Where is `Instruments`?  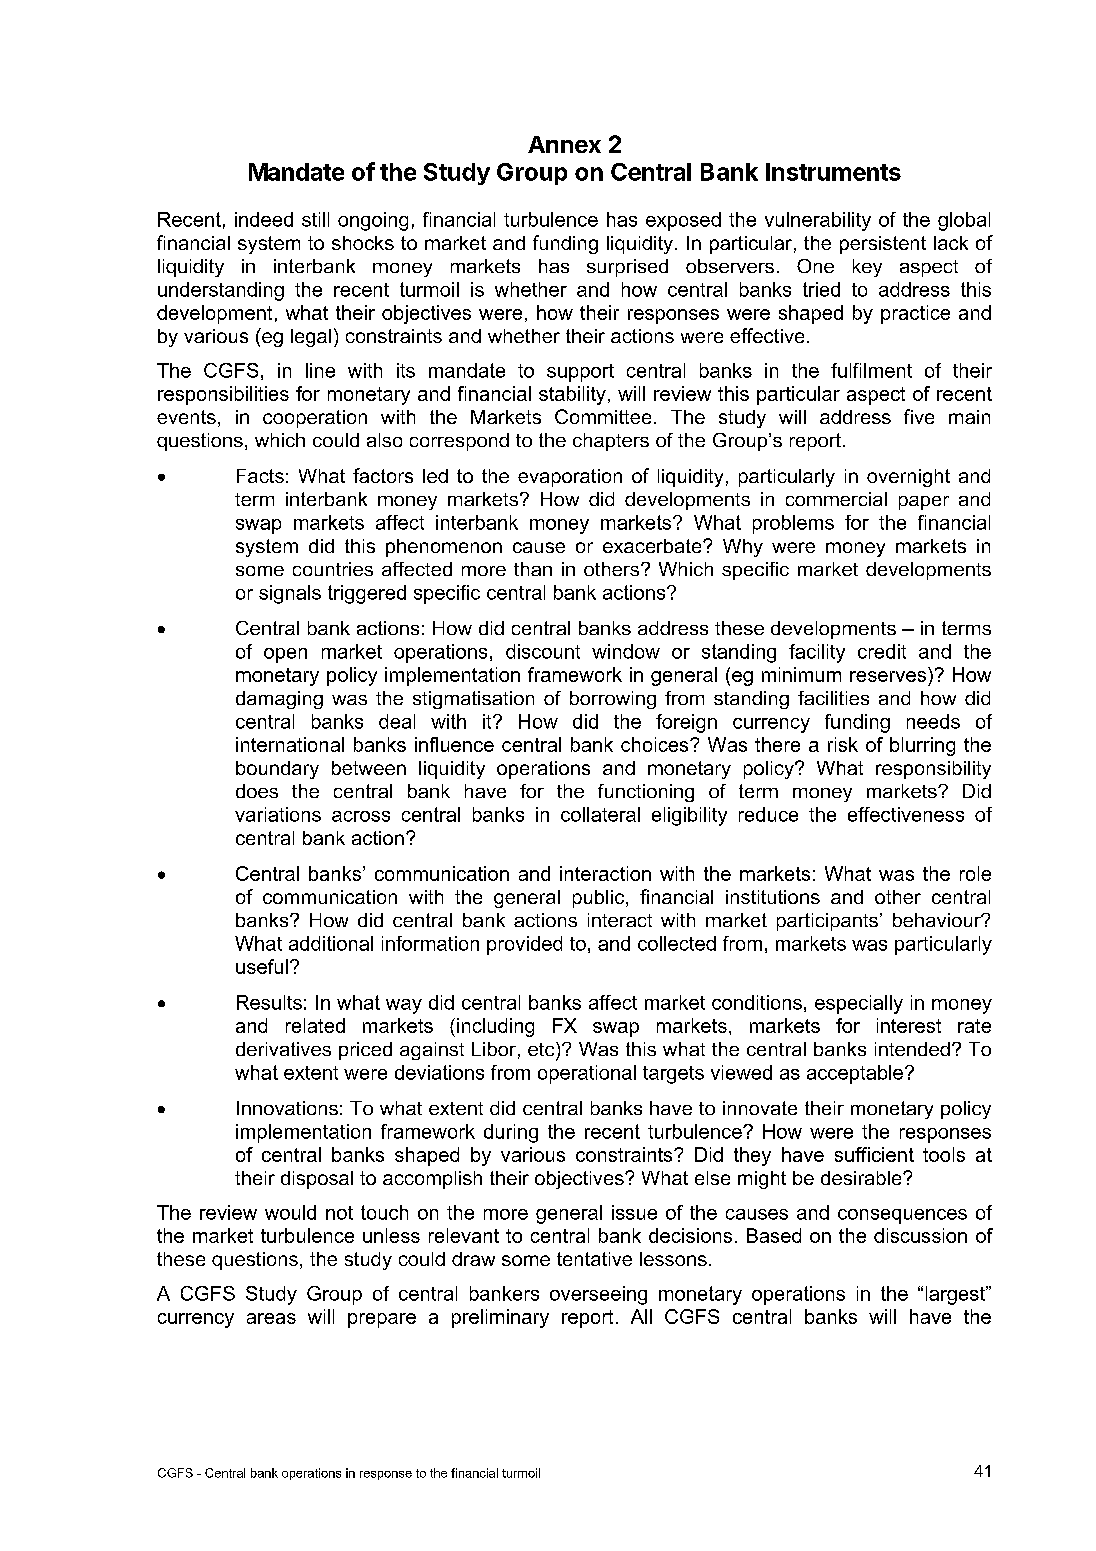 Instruments is located at coordinates (833, 172).
